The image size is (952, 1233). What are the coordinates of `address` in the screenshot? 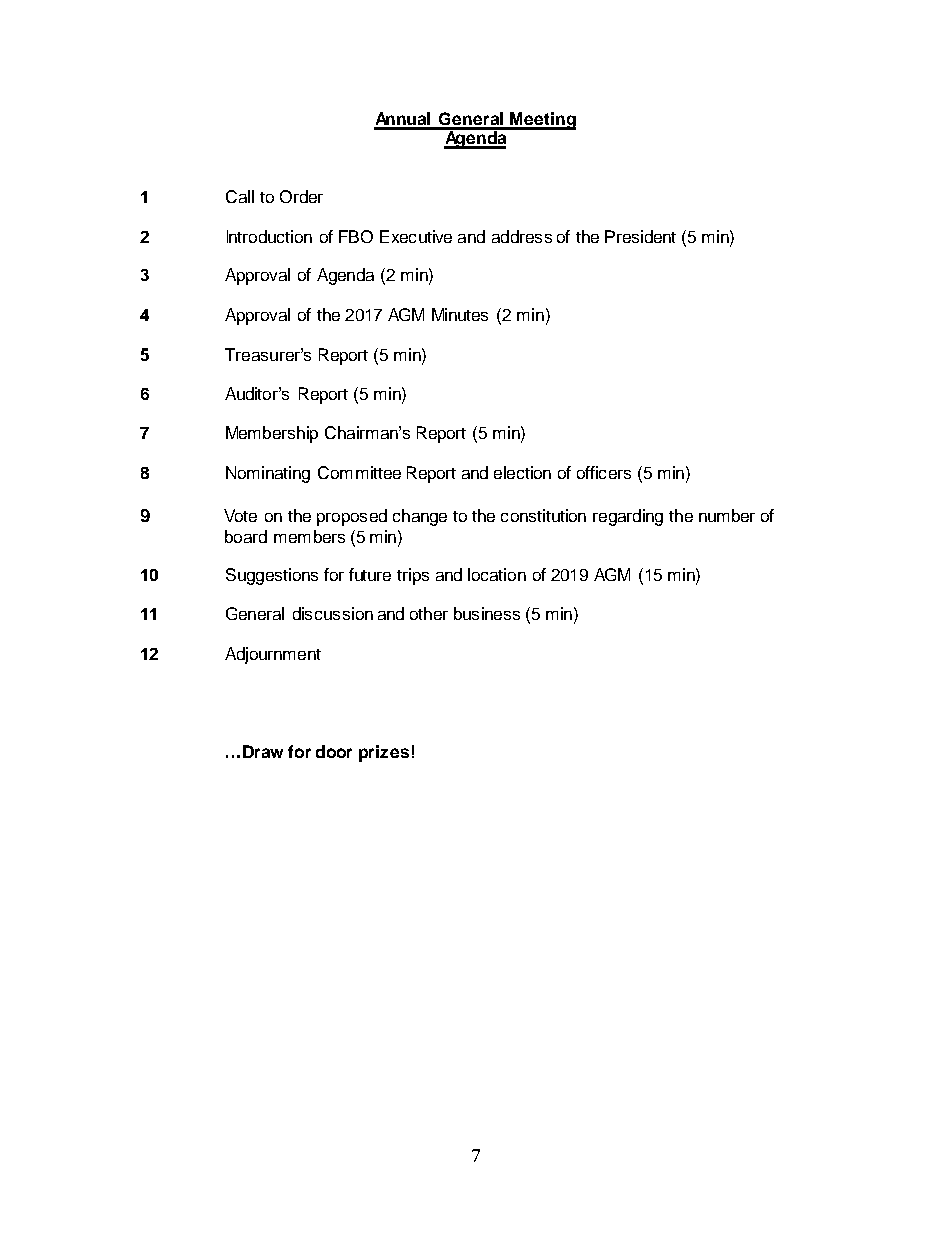 It's located at (522, 236).
